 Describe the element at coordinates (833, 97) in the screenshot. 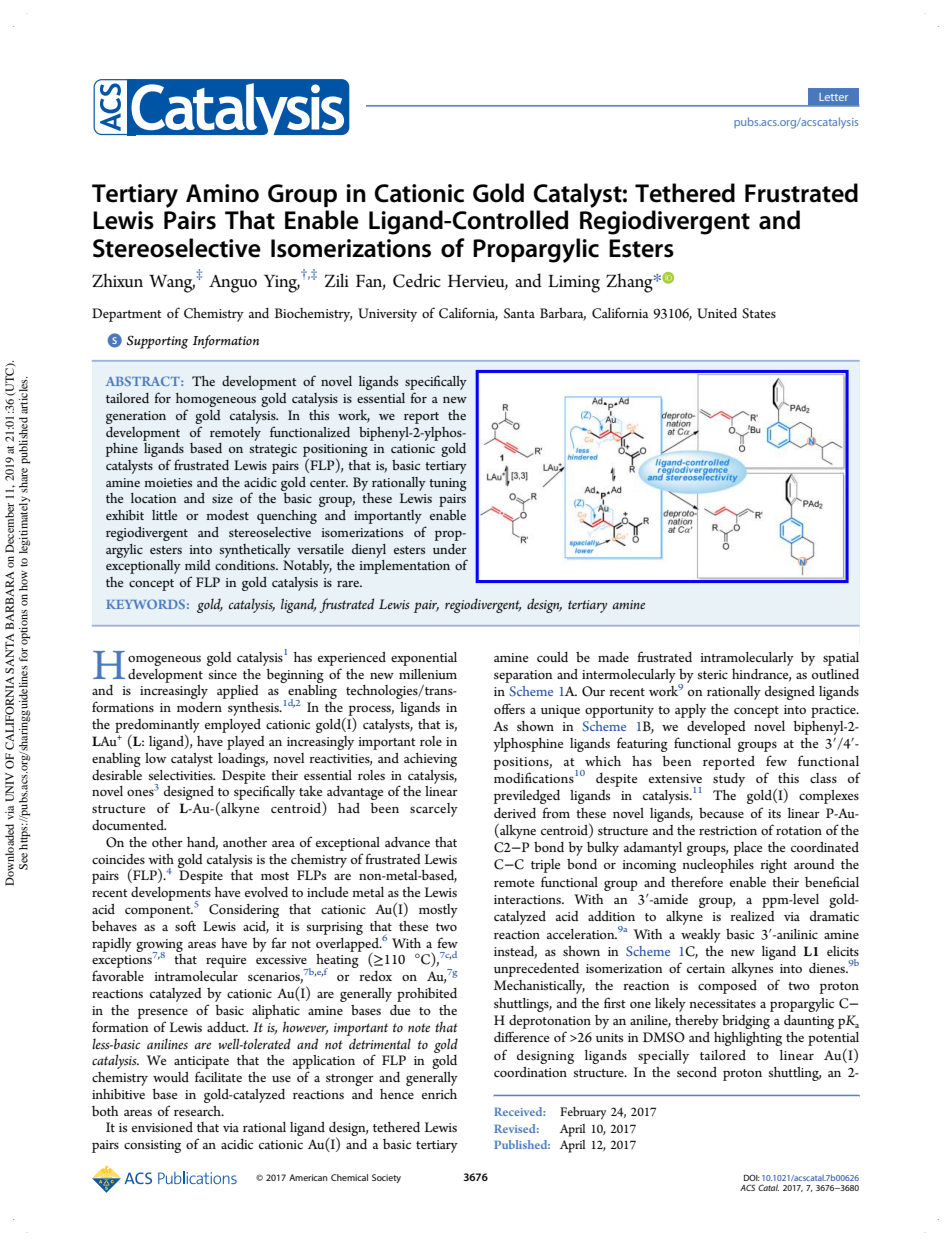

I see `Letter` at that location.
